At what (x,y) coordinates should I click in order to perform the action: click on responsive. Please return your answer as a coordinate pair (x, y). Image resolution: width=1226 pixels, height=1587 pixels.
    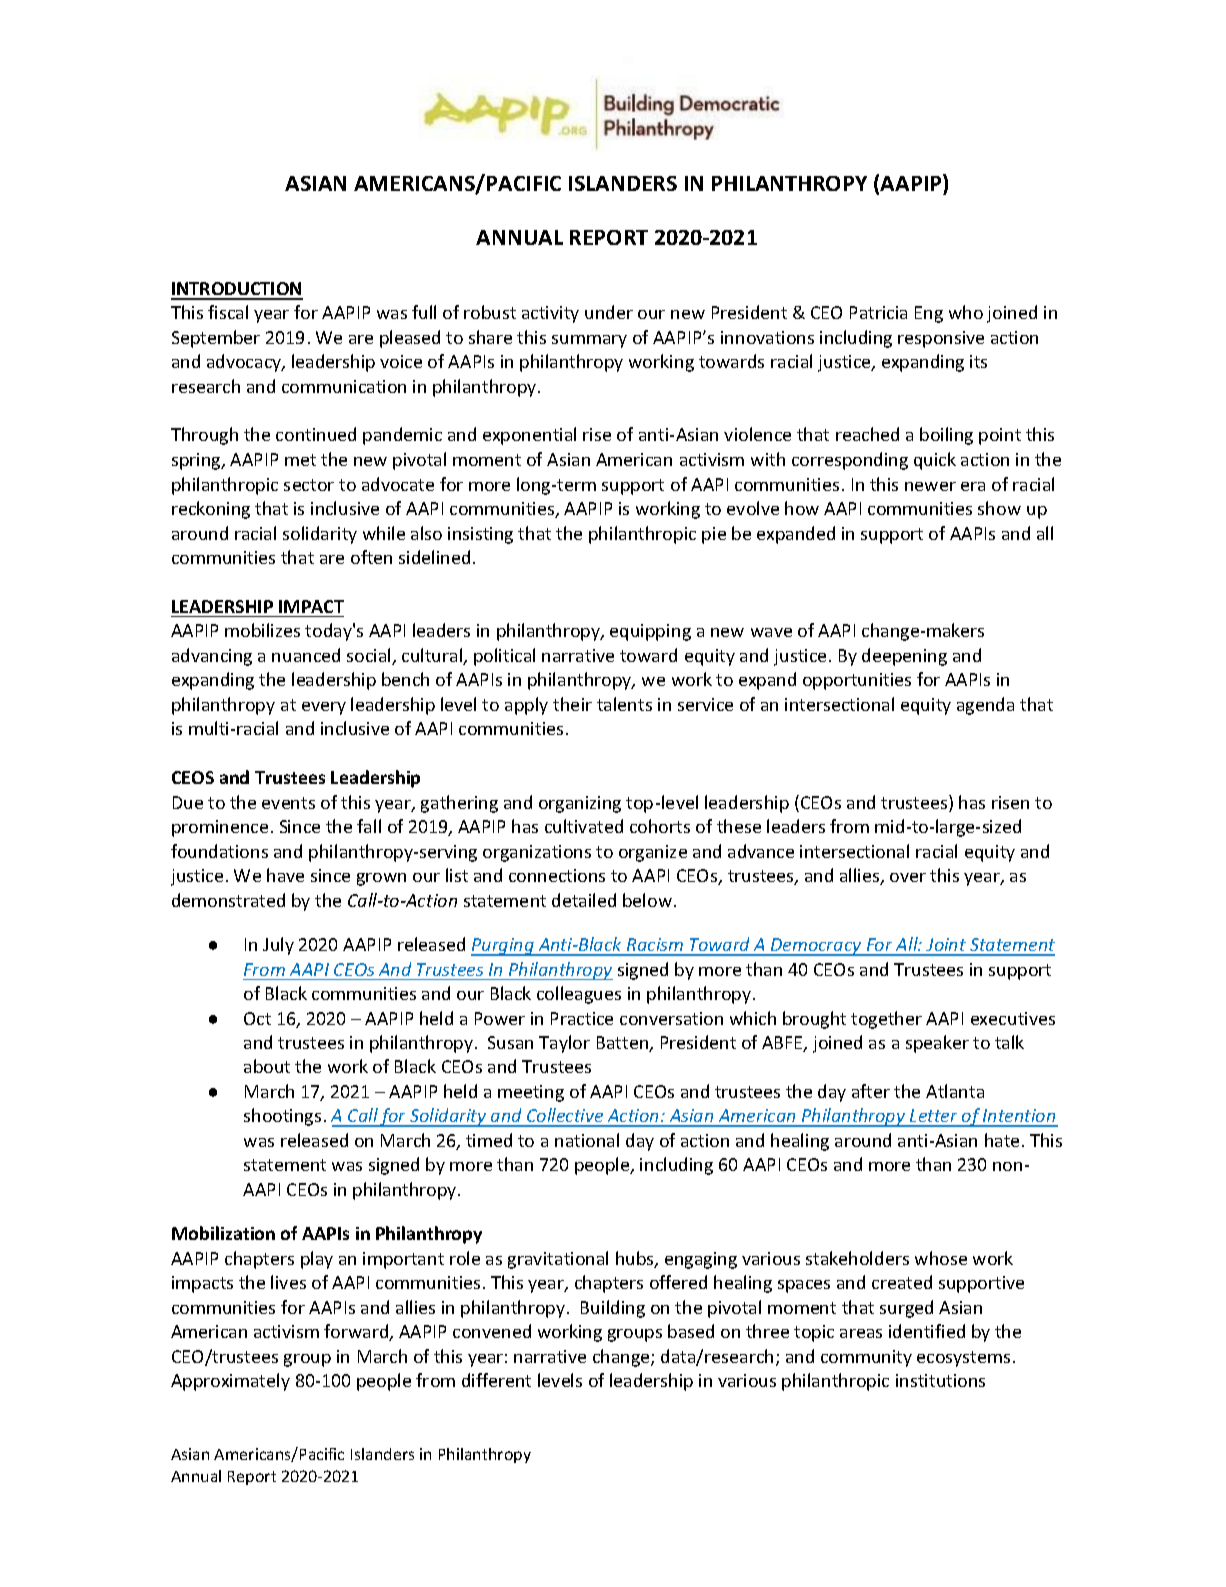
    Looking at the image, I should click on (941, 339).
